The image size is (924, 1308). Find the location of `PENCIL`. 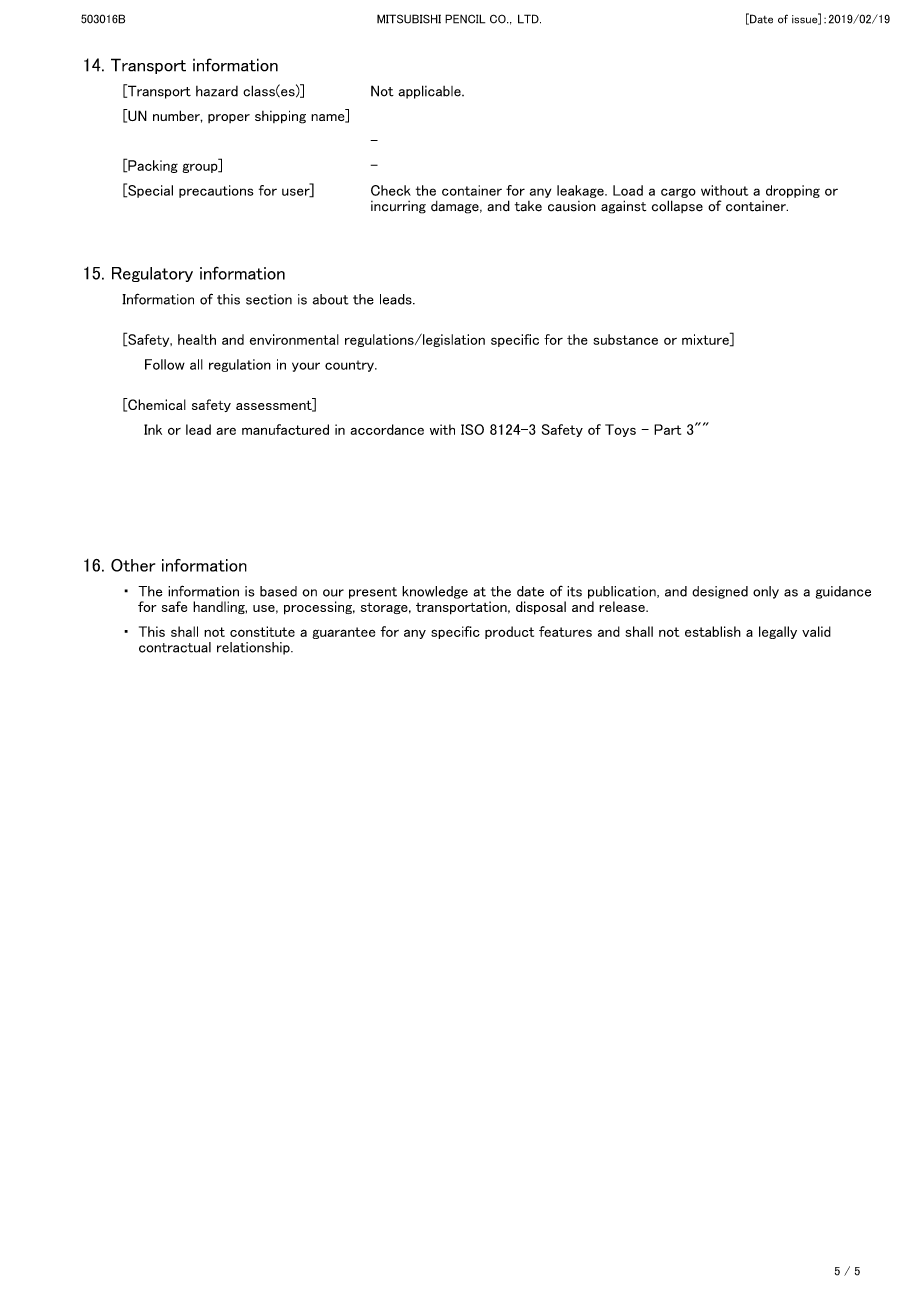

PENCIL is located at coordinates (465, 19).
